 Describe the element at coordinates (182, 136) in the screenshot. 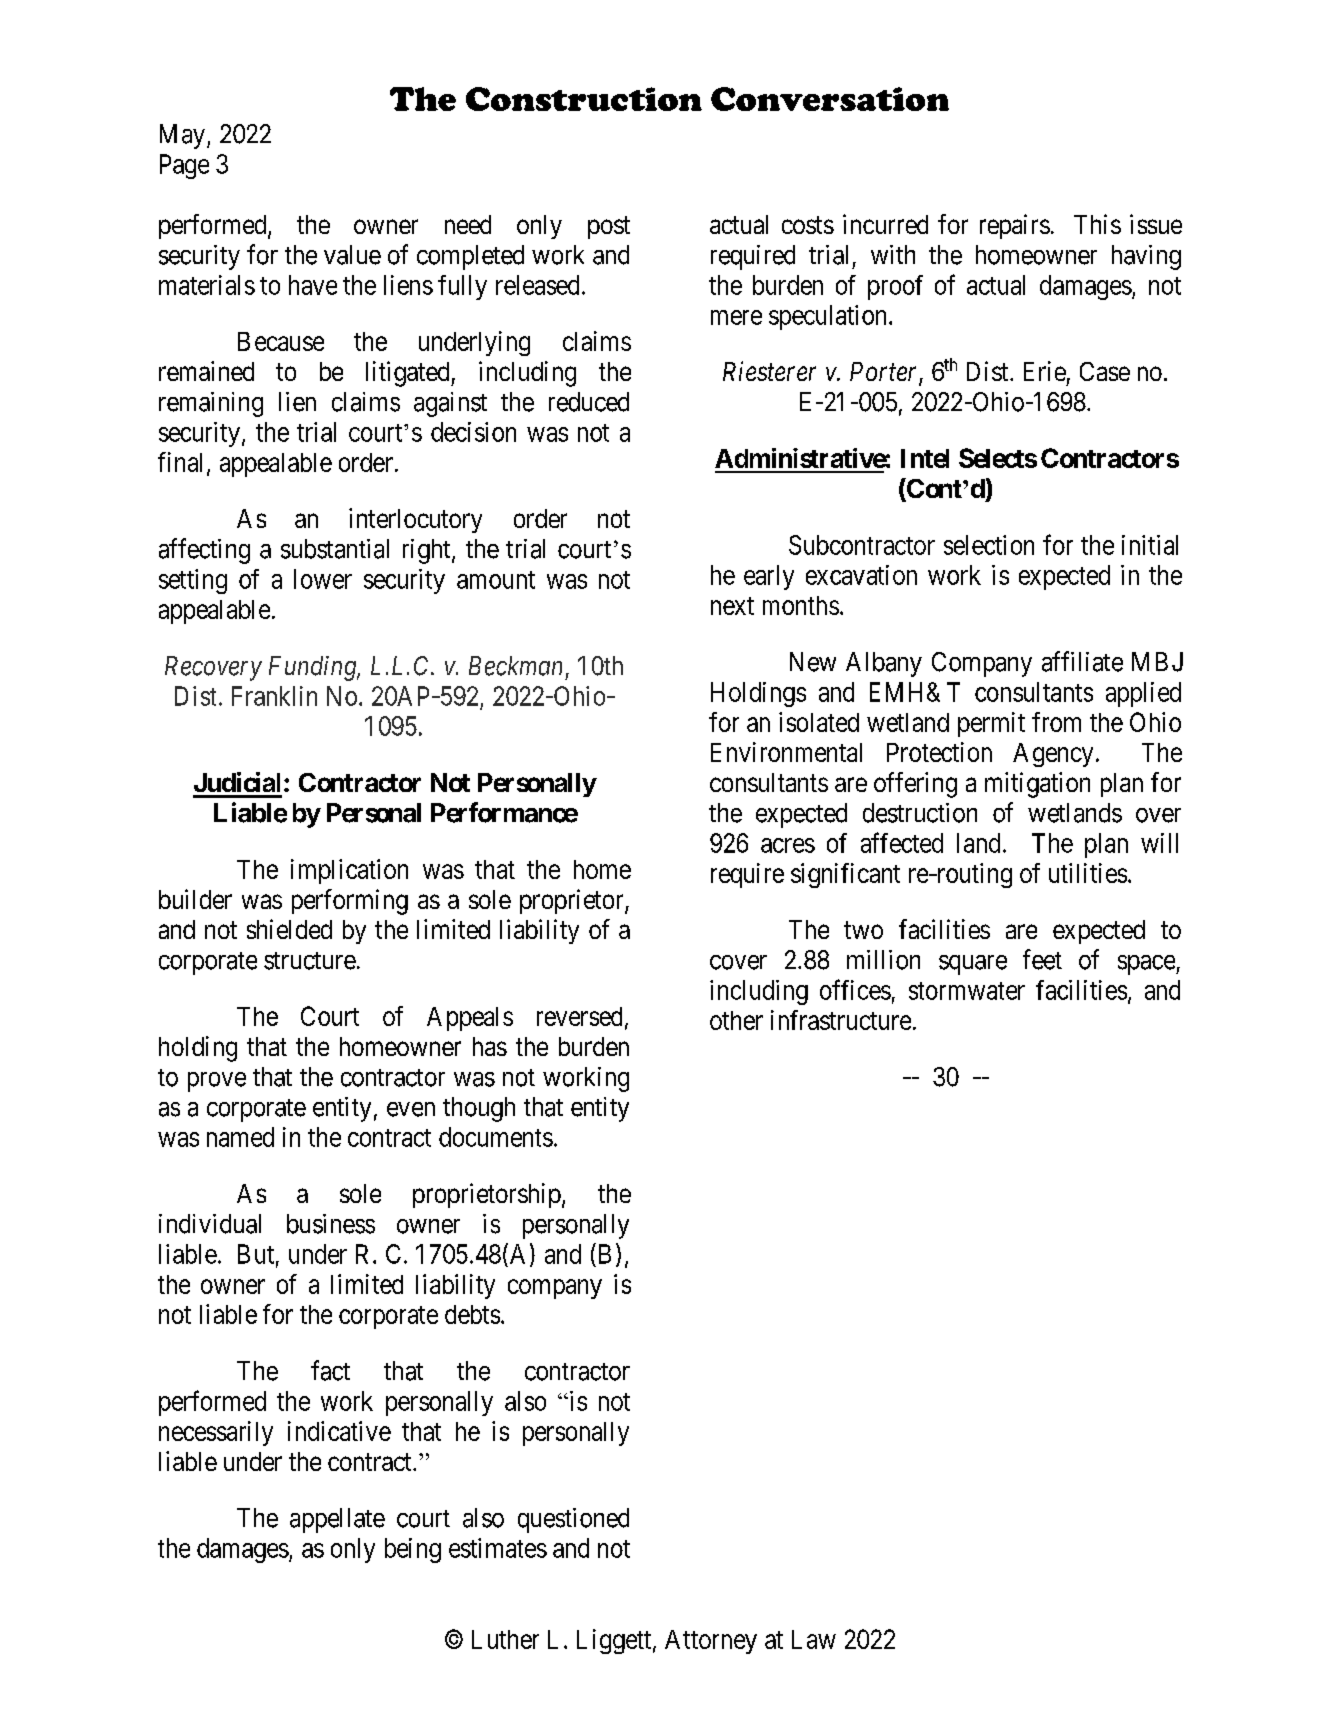

I see `May` at that location.
